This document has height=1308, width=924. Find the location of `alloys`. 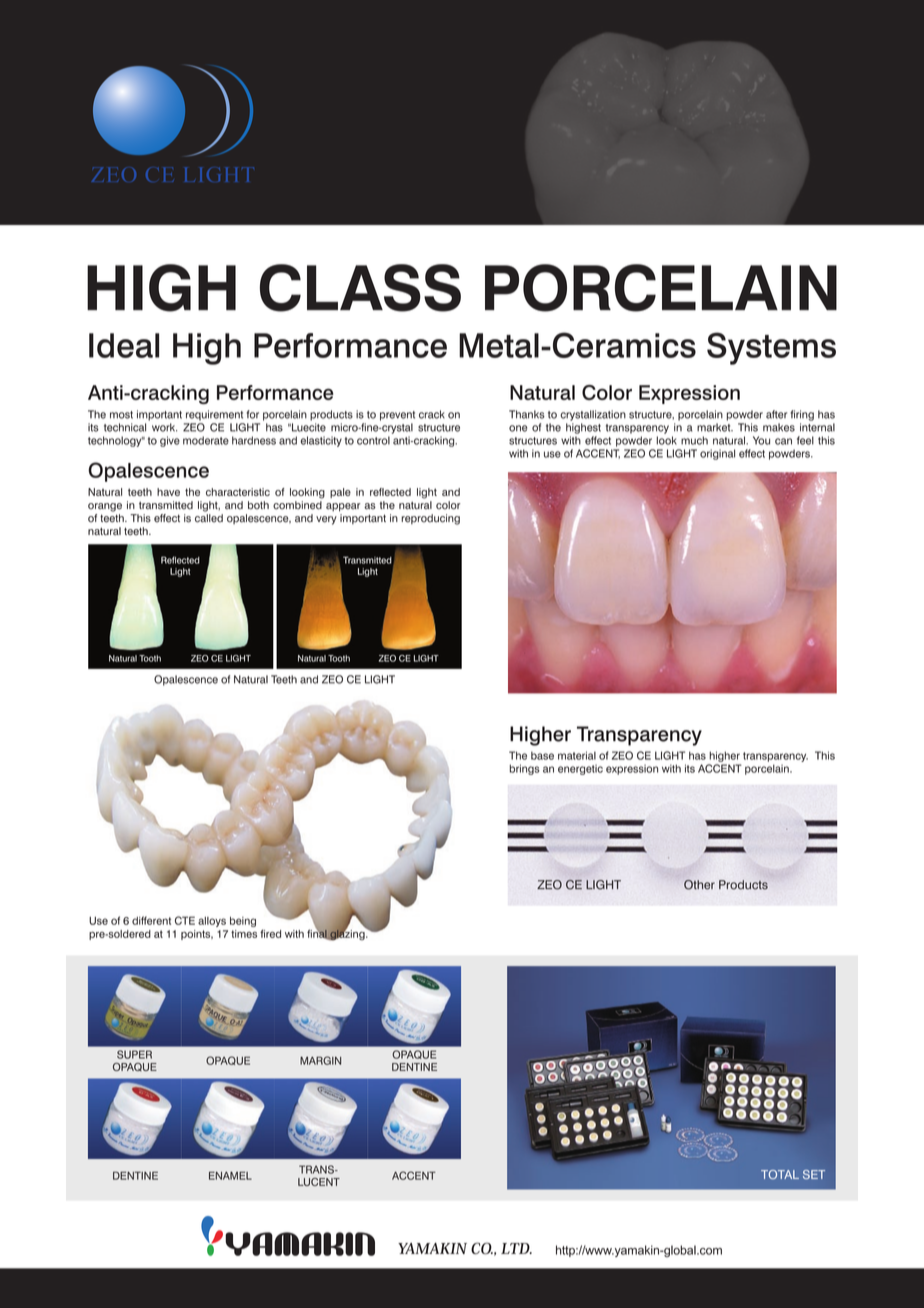

alloys is located at coordinates (212, 922).
